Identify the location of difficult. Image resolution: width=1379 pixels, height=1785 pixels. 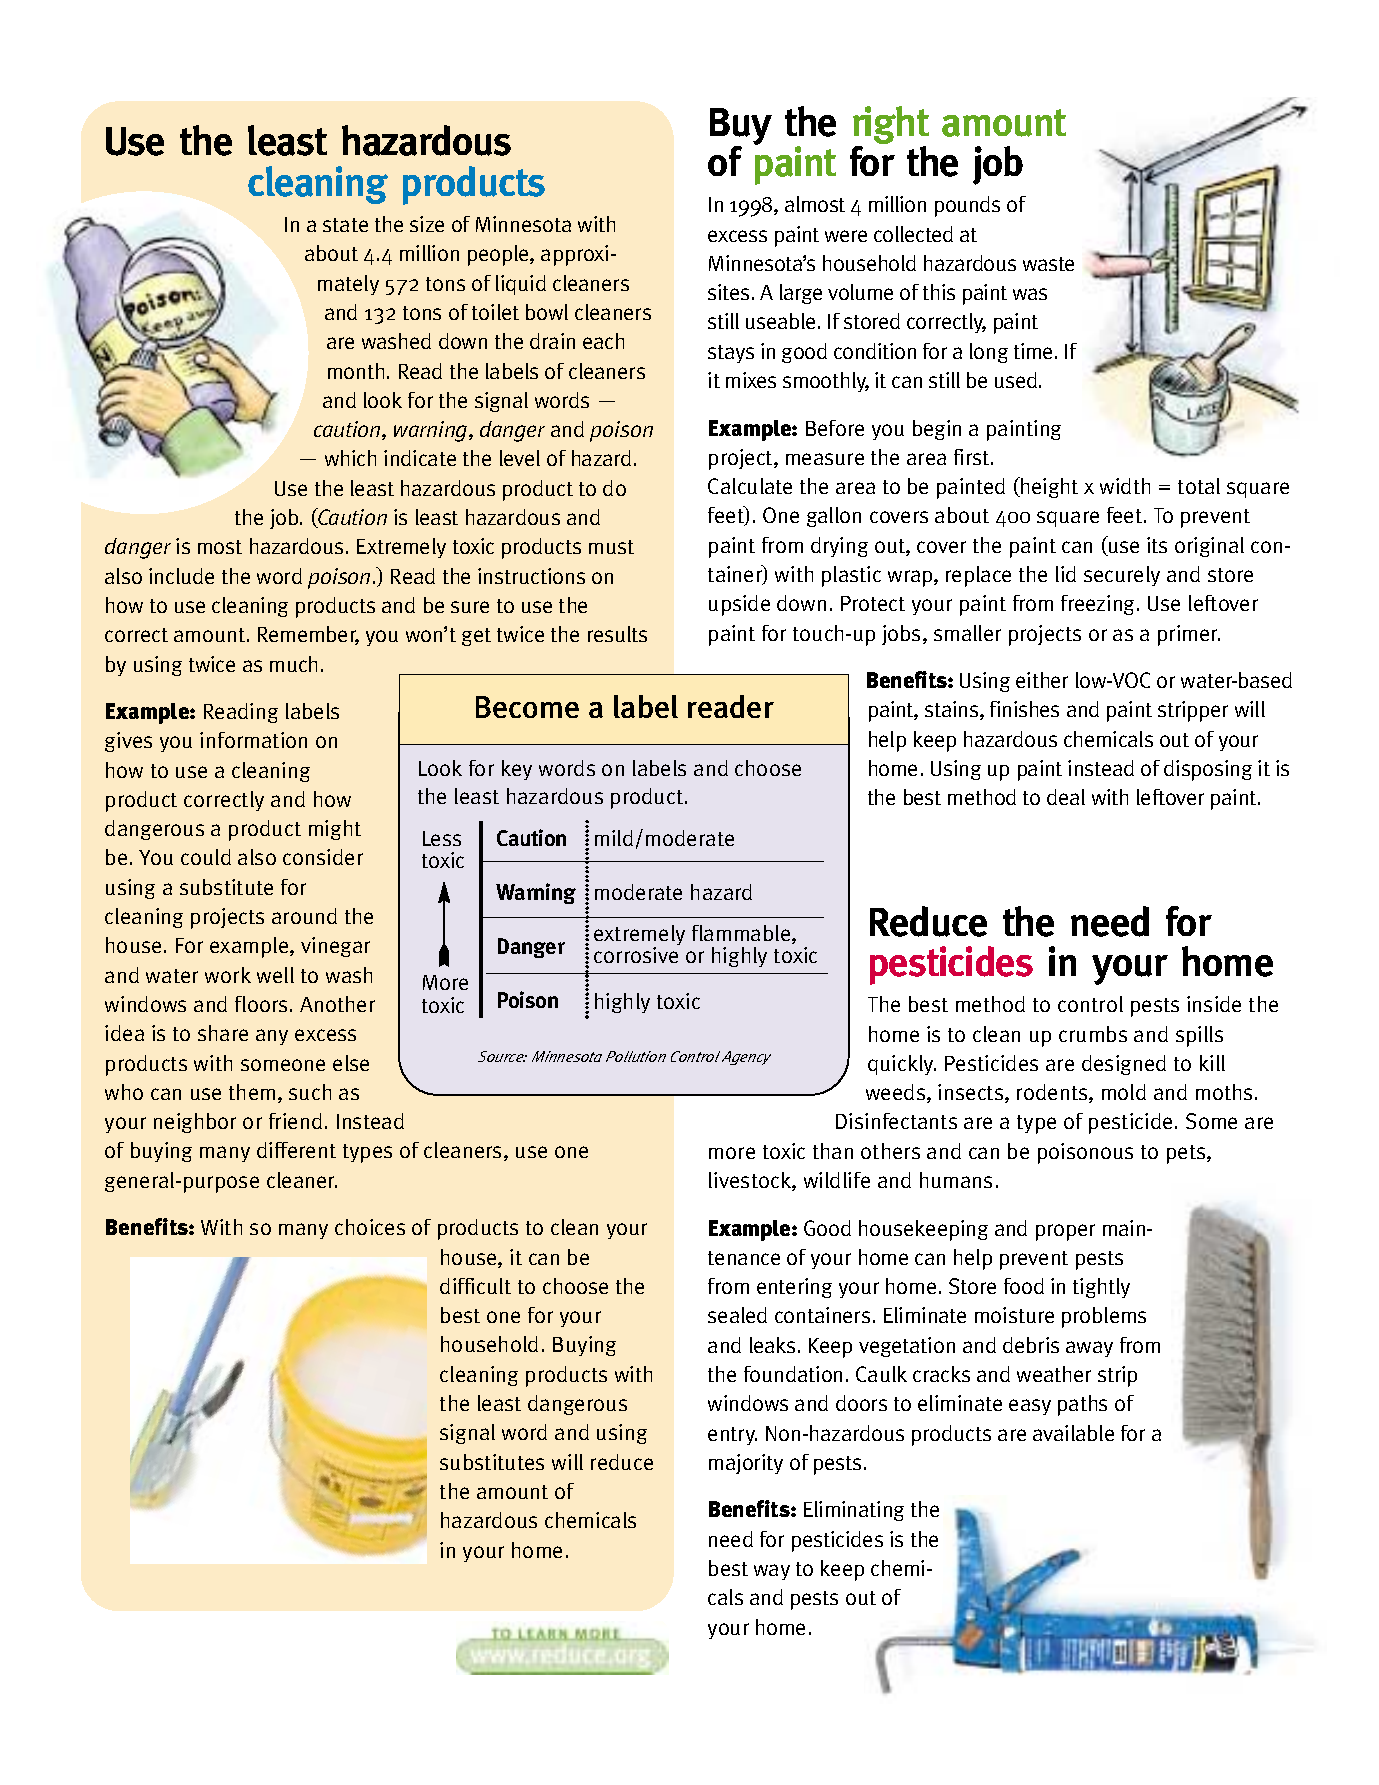
(475, 1286).
